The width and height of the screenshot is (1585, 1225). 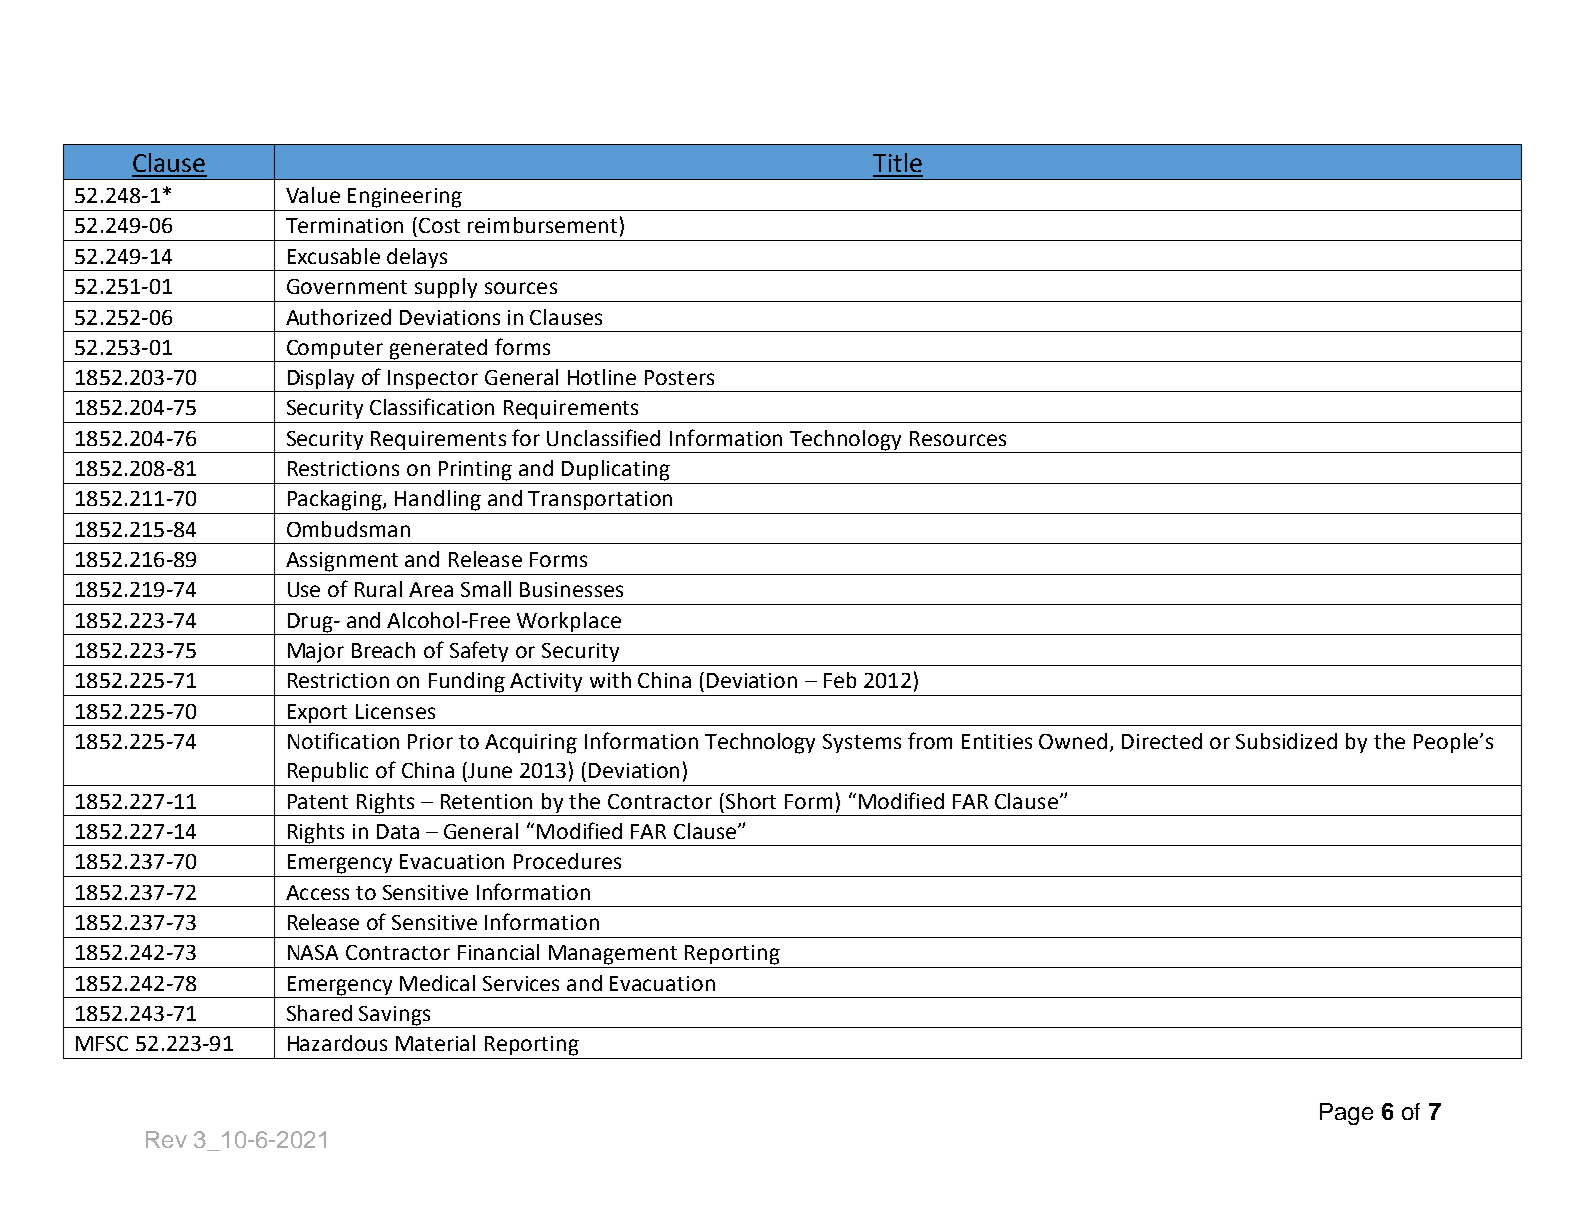 I want to click on Feb, so click(x=840, y=680).
